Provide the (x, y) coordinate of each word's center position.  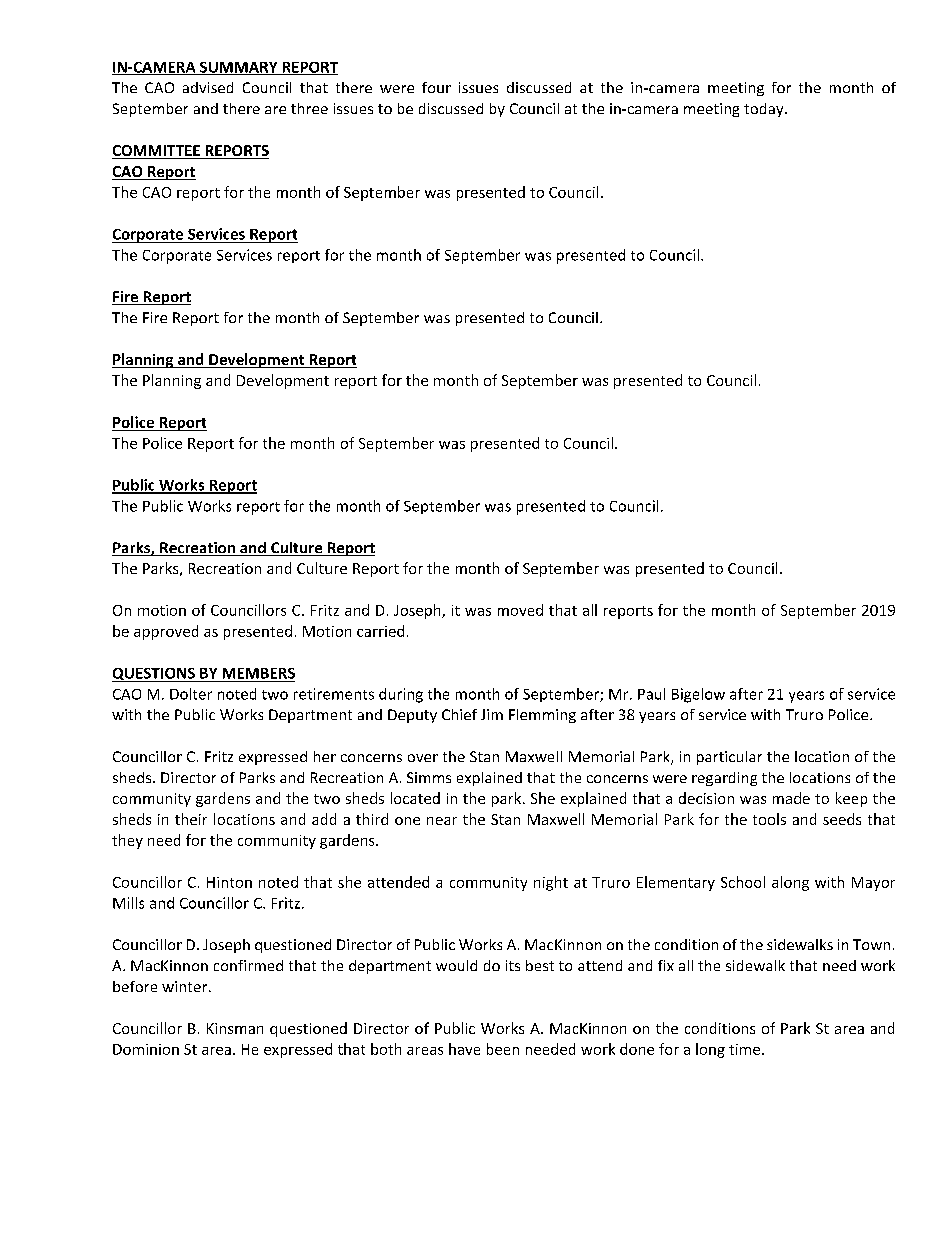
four (436, 87)
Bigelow (698, 695)
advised (208, 87)
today (765, 110)
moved (520, 610)
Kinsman (235, 1028)
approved (166, 632)
